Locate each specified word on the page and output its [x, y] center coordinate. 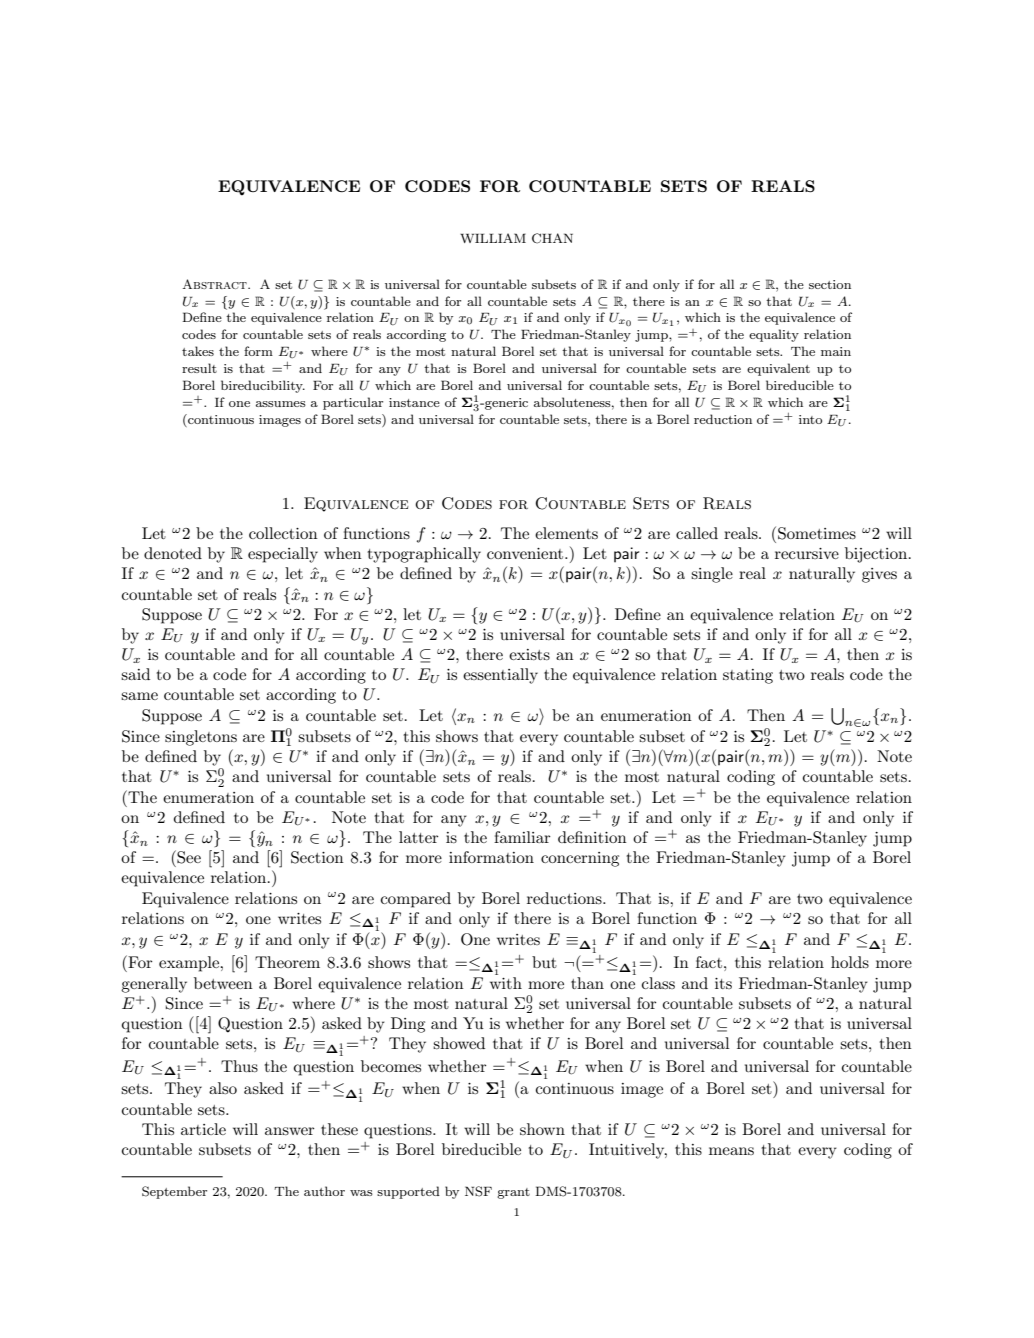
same [139, 696]
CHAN [552, 238]
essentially [500, 676]
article [203, 1129]
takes [198, 351]
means [731, 1151]
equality [774, 335]
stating [748, 676]
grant [513, 1193]
